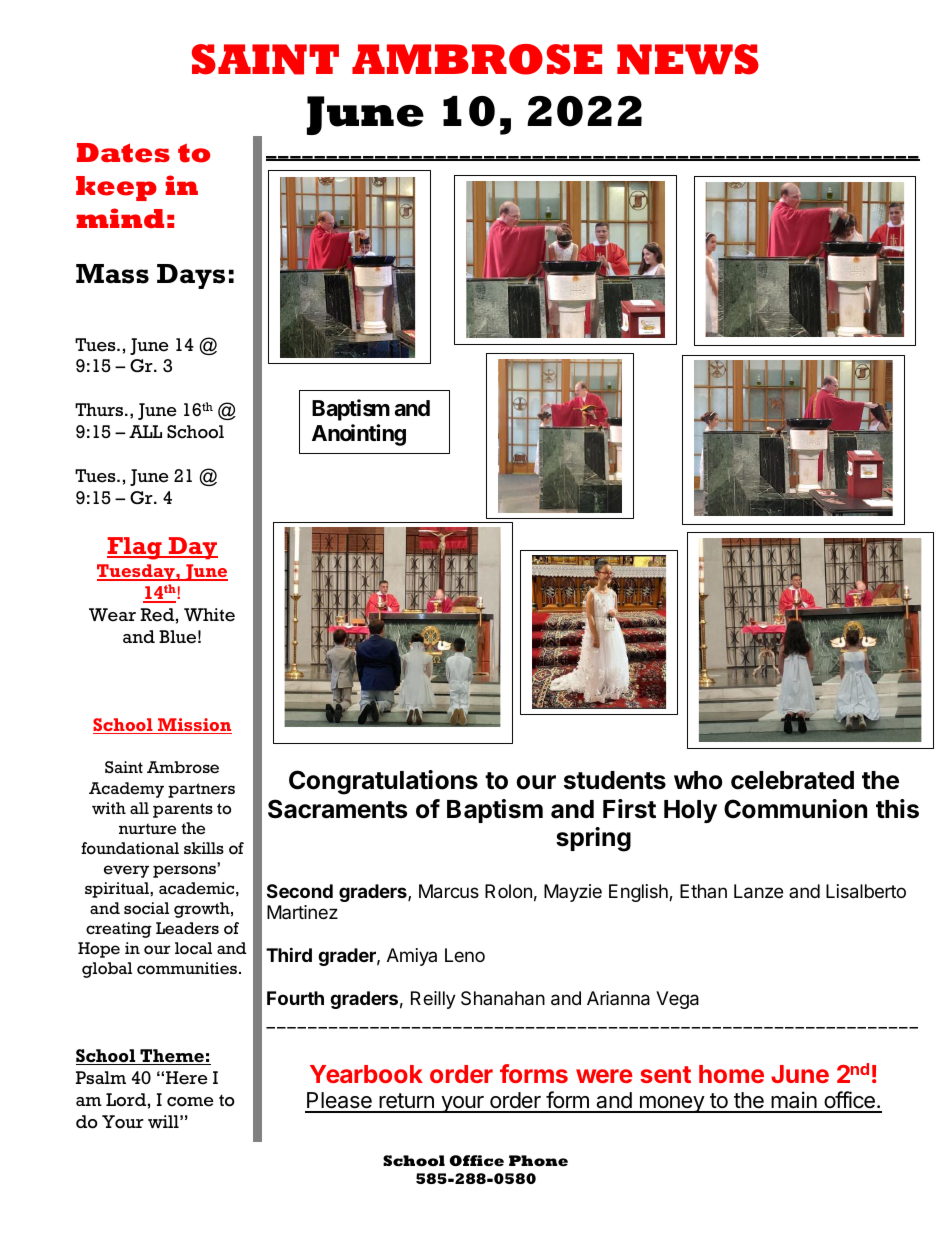  What do you see at coordinates (135, 548) in the screenshot?
I see `Flag` at bounding box center [135, 548].
